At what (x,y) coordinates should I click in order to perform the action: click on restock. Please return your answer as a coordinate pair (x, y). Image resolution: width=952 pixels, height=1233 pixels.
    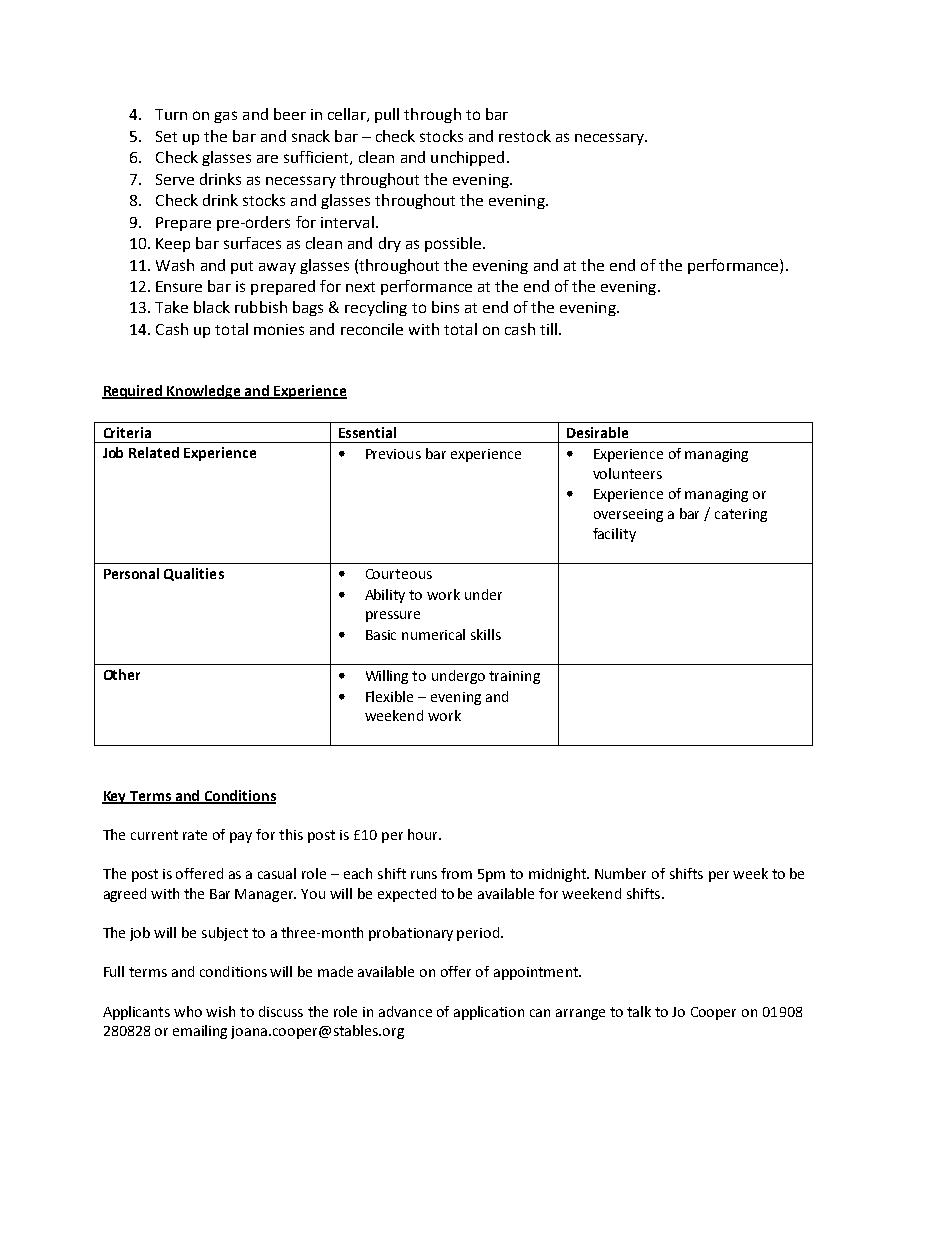
    Looking at the image, I should click on (525, 136).
